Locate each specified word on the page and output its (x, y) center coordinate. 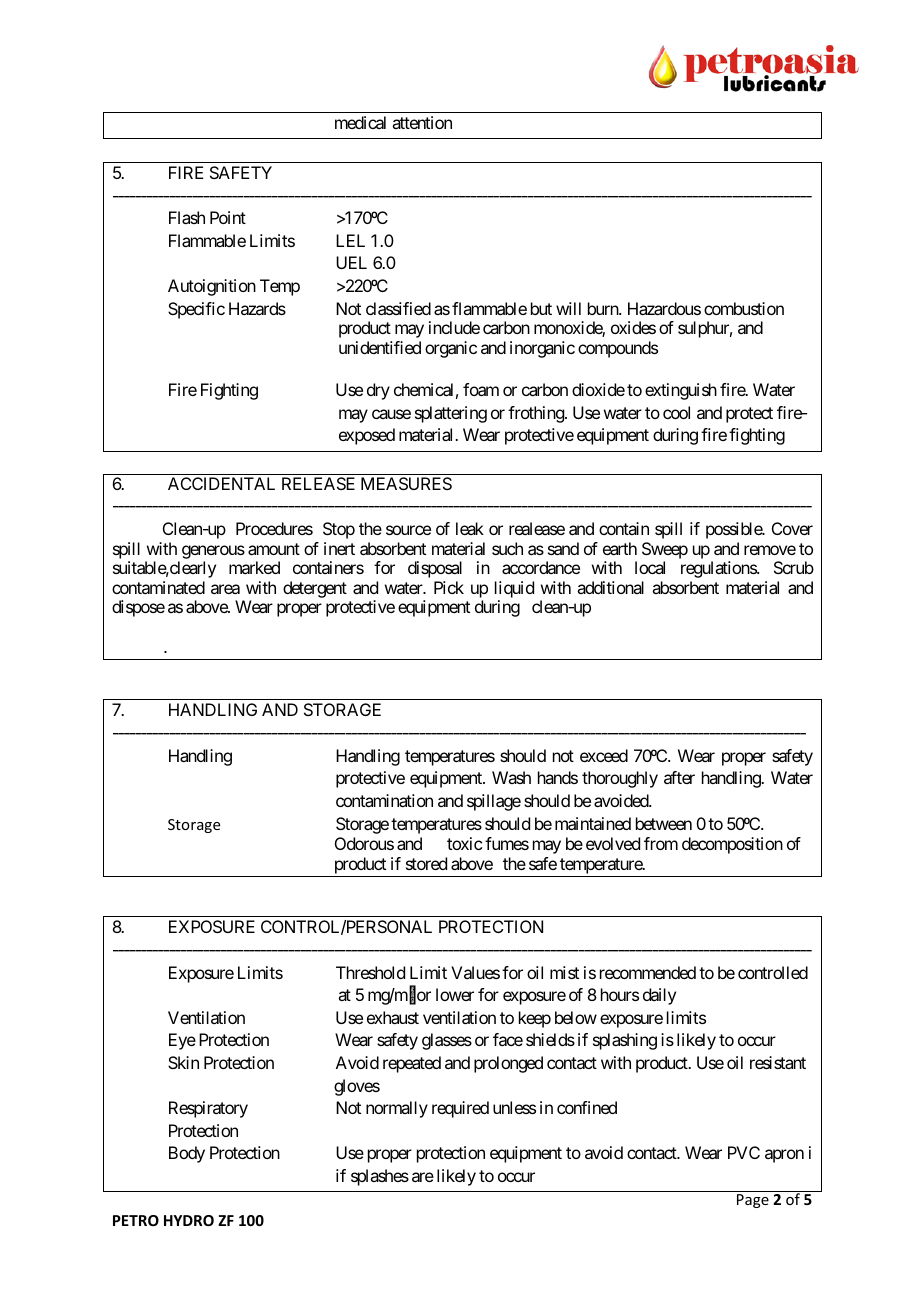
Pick (449, 587)
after (679, 777)
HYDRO (189, 1220)
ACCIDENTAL (221, 483)
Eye (182, 1041)
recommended (648, 972)
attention (422, 122)
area (225, 589)
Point (228, 217)
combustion (744, 308)
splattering (451, 414)
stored (426, 863)
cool (676, 412)
